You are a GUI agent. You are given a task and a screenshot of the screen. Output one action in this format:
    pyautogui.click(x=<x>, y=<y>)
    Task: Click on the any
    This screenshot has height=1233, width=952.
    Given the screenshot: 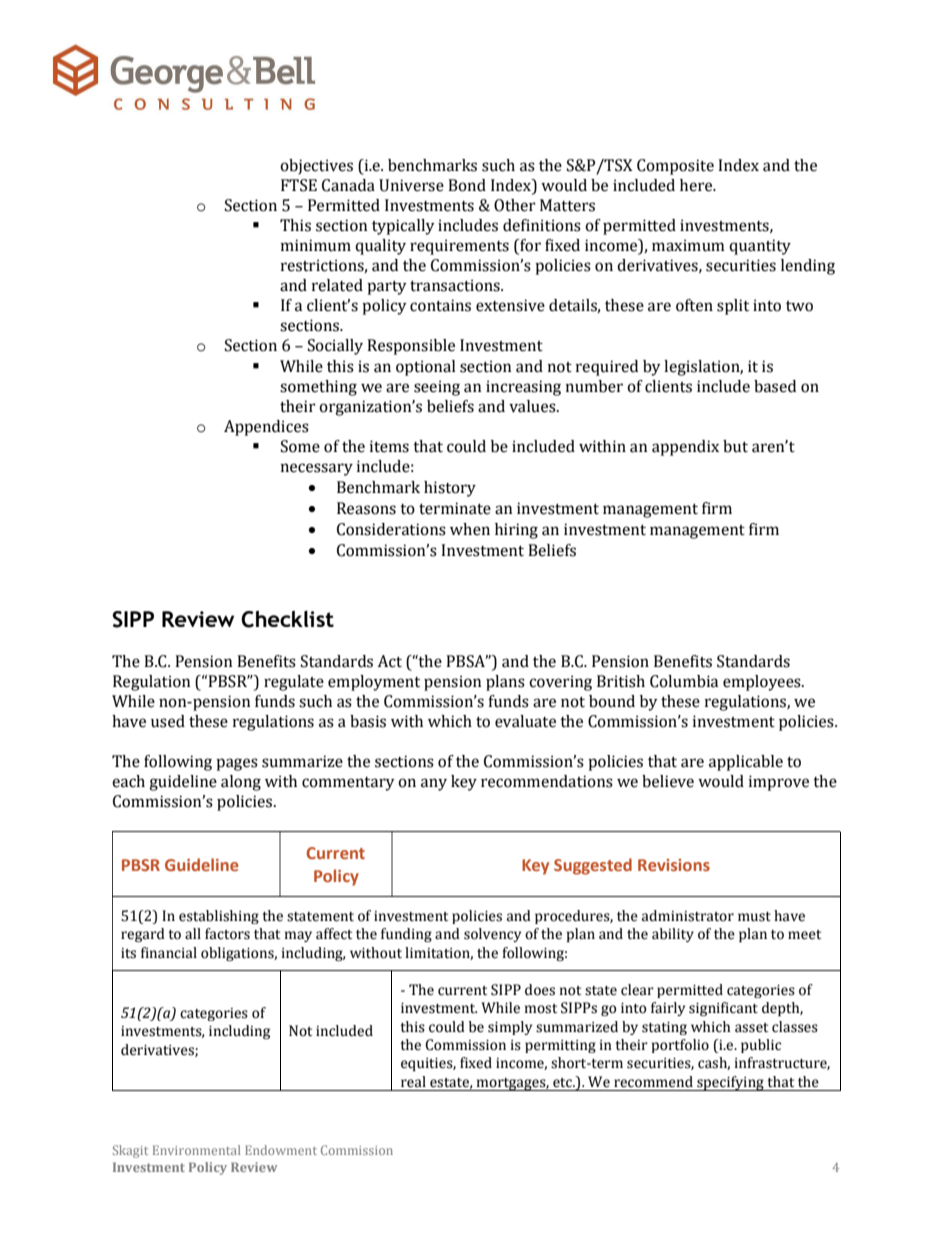 What is the action you would take?
    pyautogui.click(x=434, y=784)
